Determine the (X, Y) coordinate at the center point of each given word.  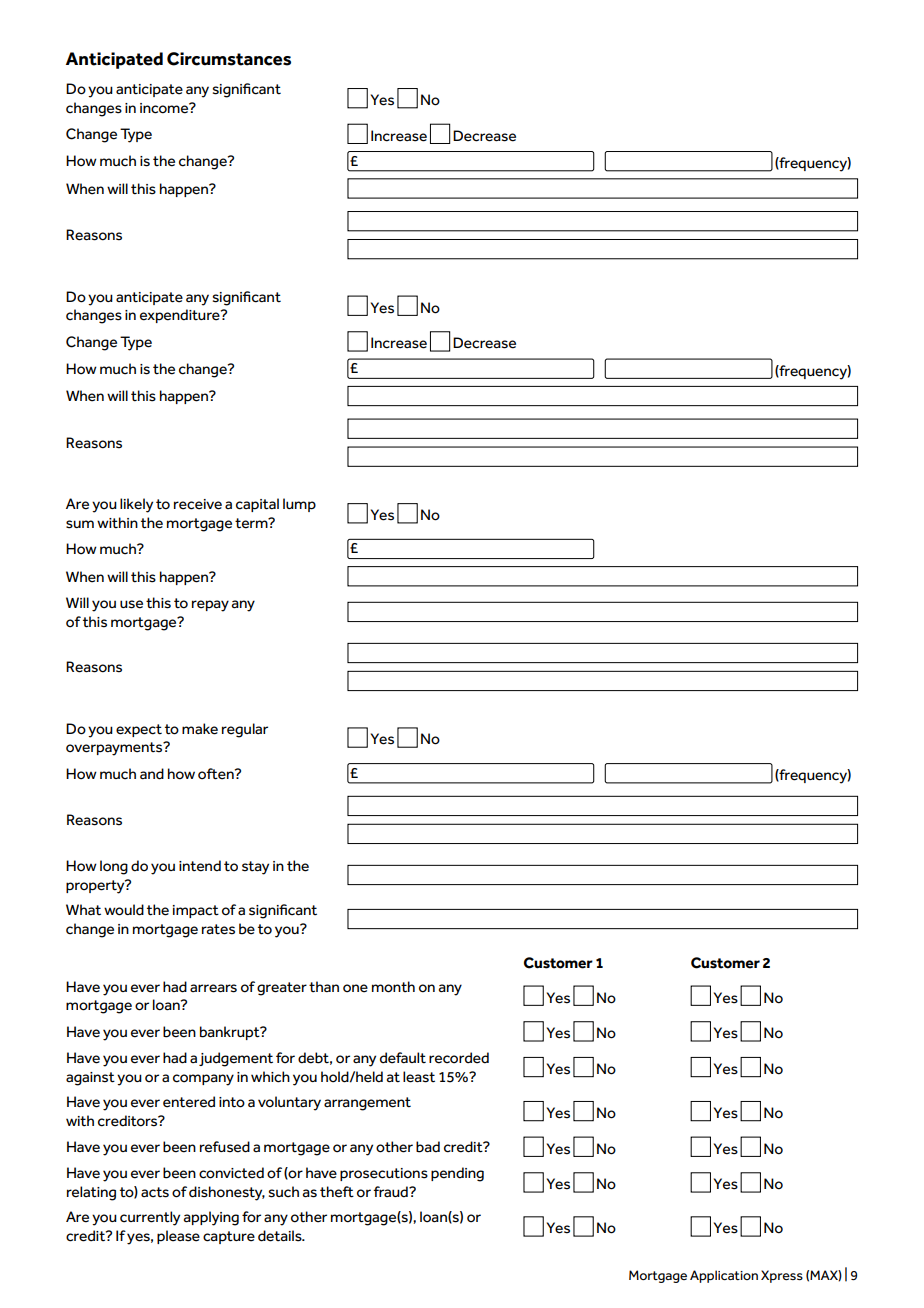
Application (724, 1276)
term (252, 523)
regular (245, 730)
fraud (391, 1192)
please (178, 1237)
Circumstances (229, 59)
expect (139, 730)
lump (299, 505)
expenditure (181, 316)
